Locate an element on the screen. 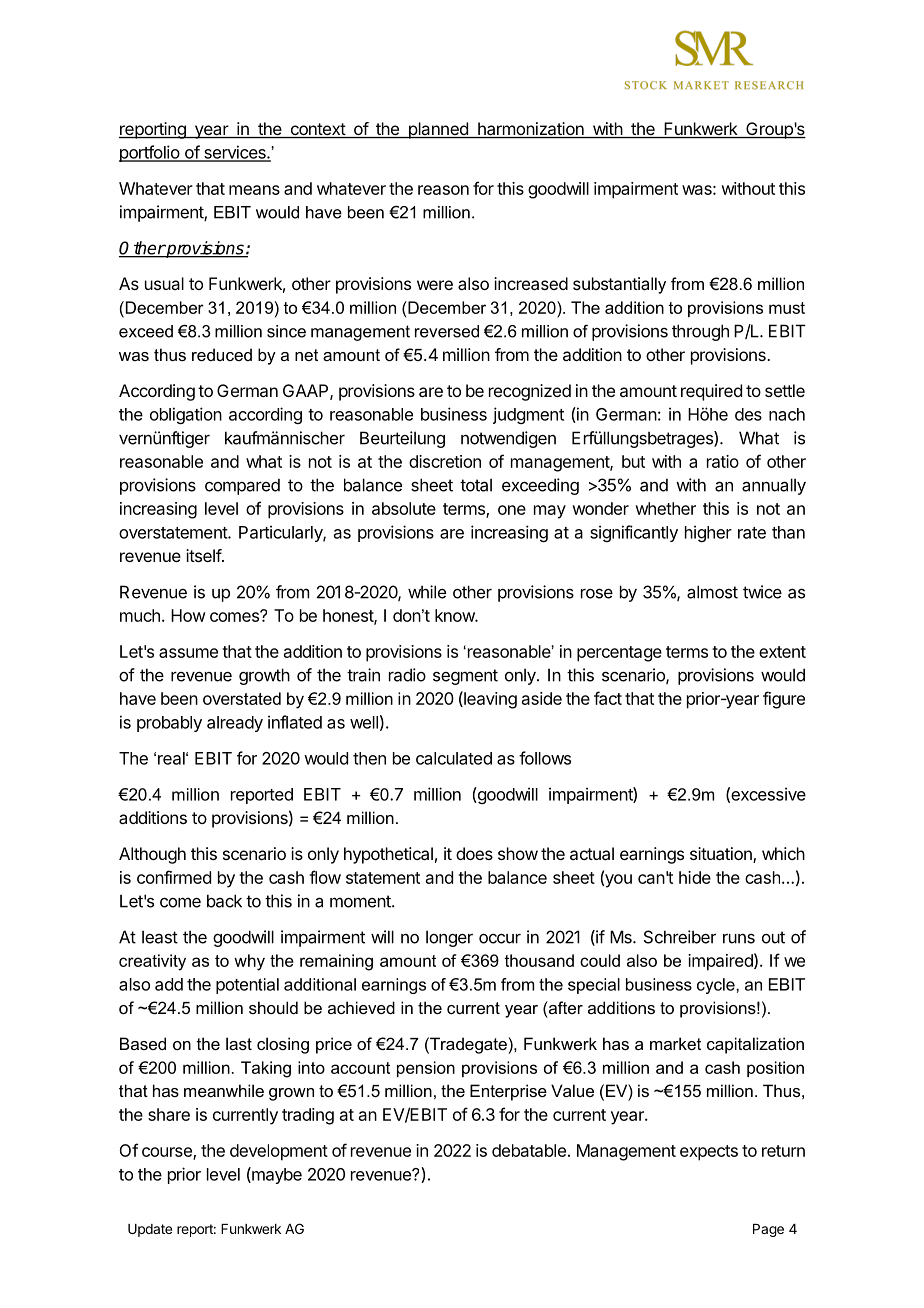 This screenshot has width=924, height=1308. required is located at coordinates (711, 392).
